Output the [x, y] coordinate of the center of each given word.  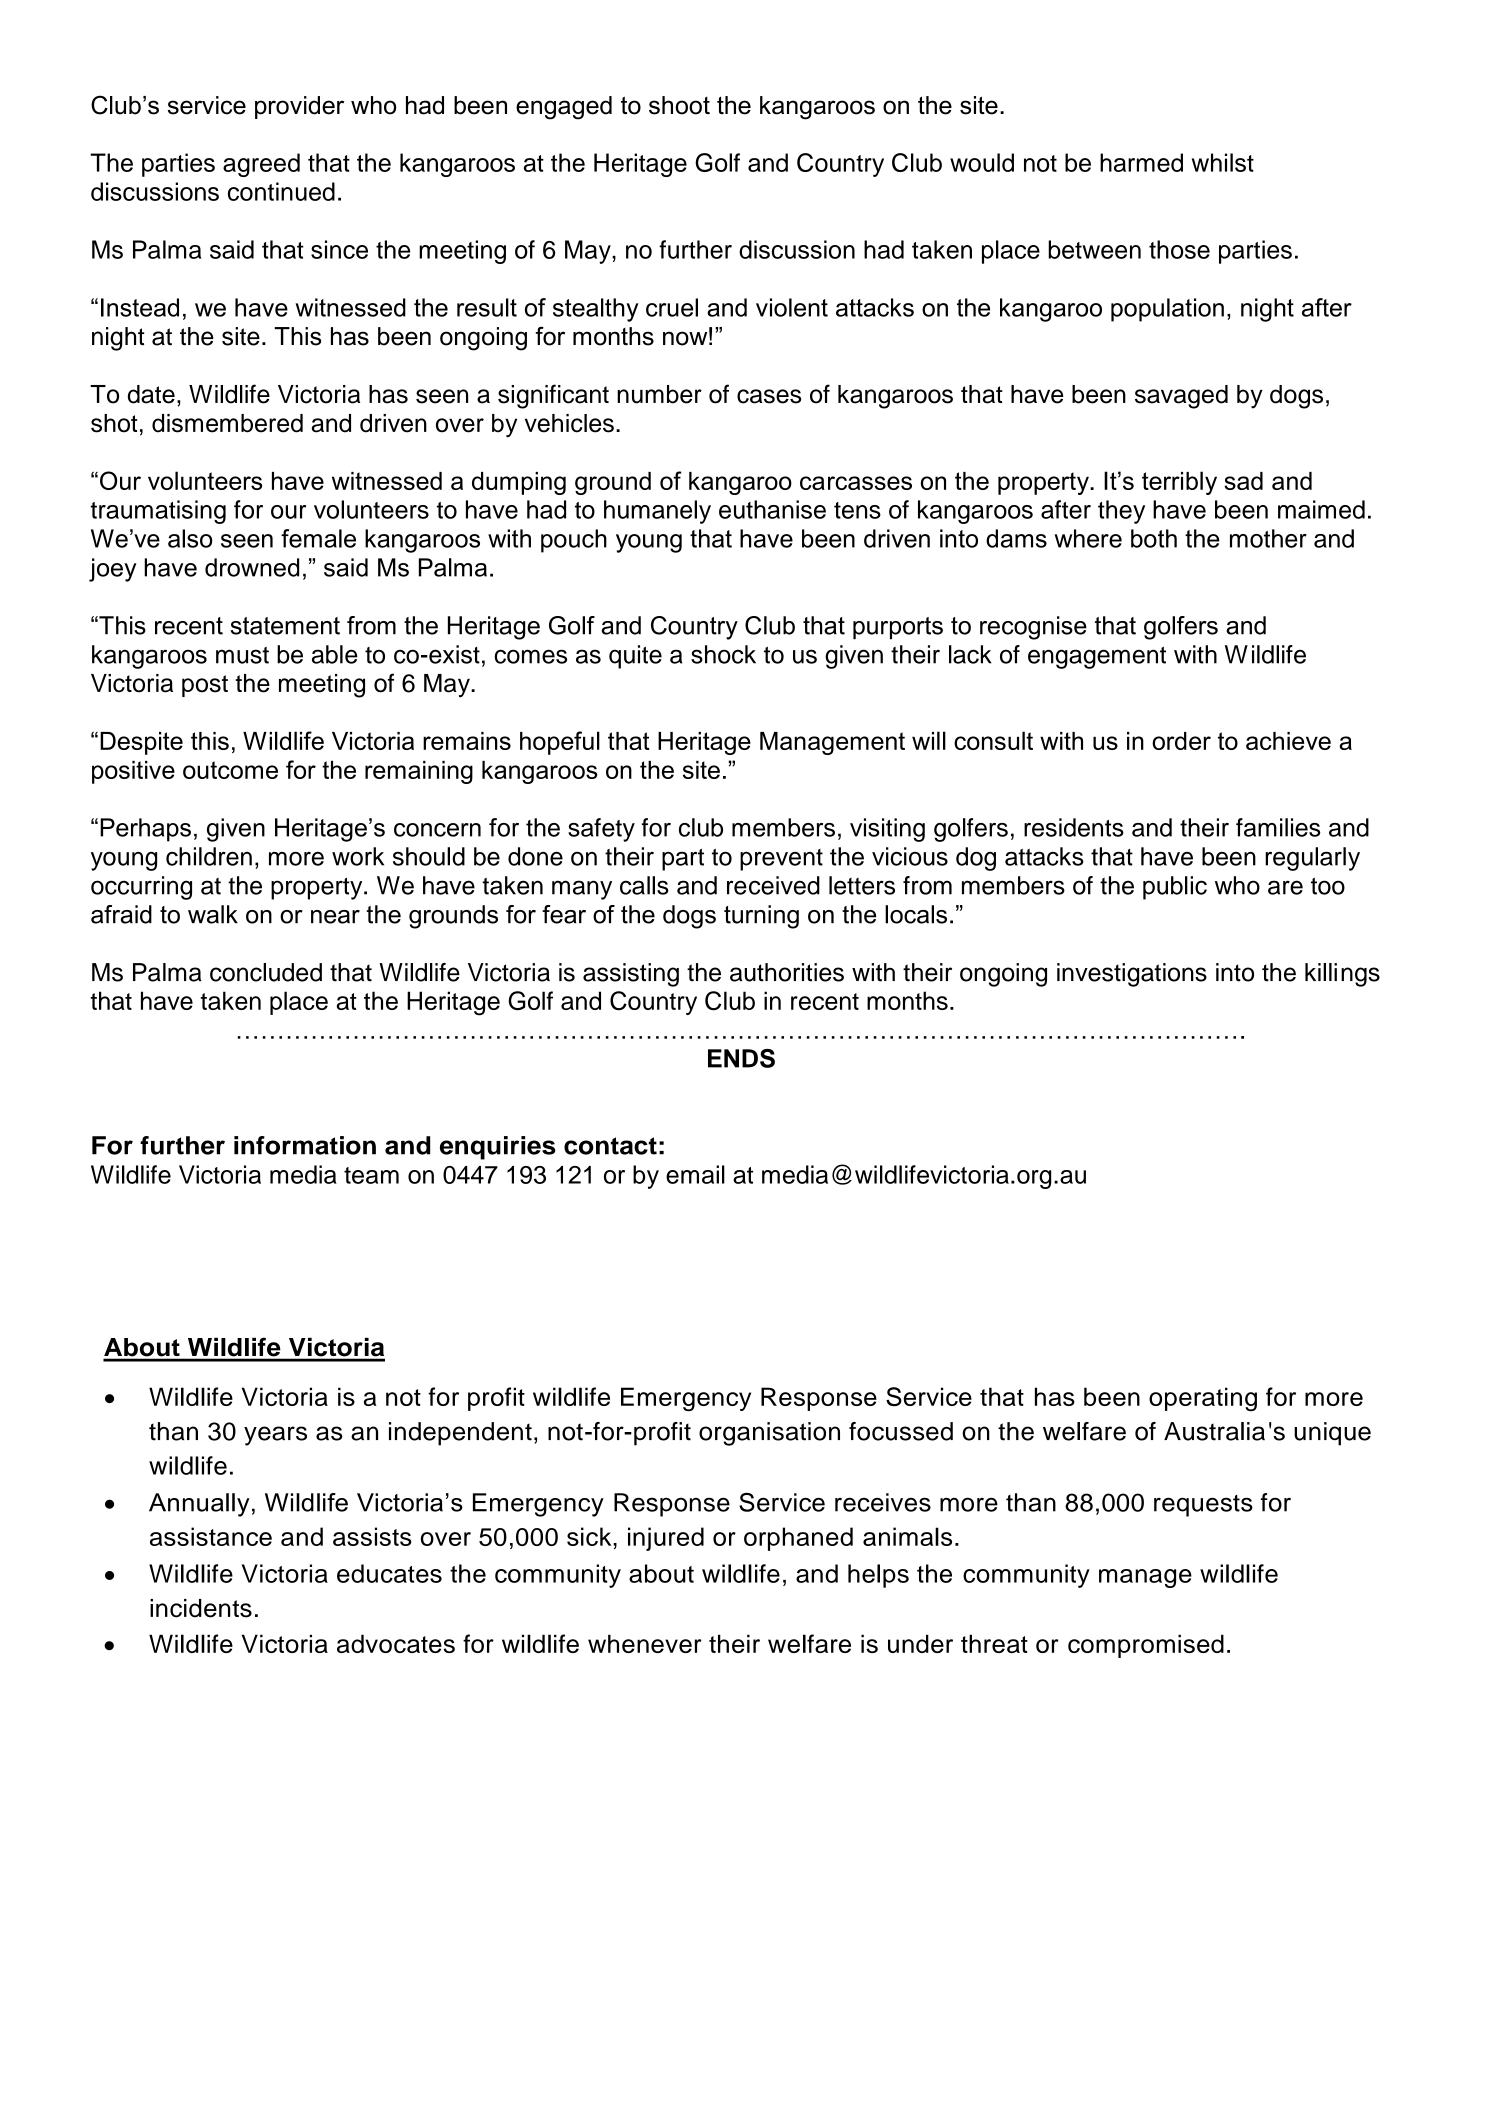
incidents [201, 1608]
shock [723, 654]
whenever [645, 1643]
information [305, 1145]
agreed [261, 165]
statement [285, 626]
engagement [1097, 657]
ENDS [741, 1058]
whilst [1223, 162]
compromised [1146, 1646]
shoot [679, 105]
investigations [1132, 975]
